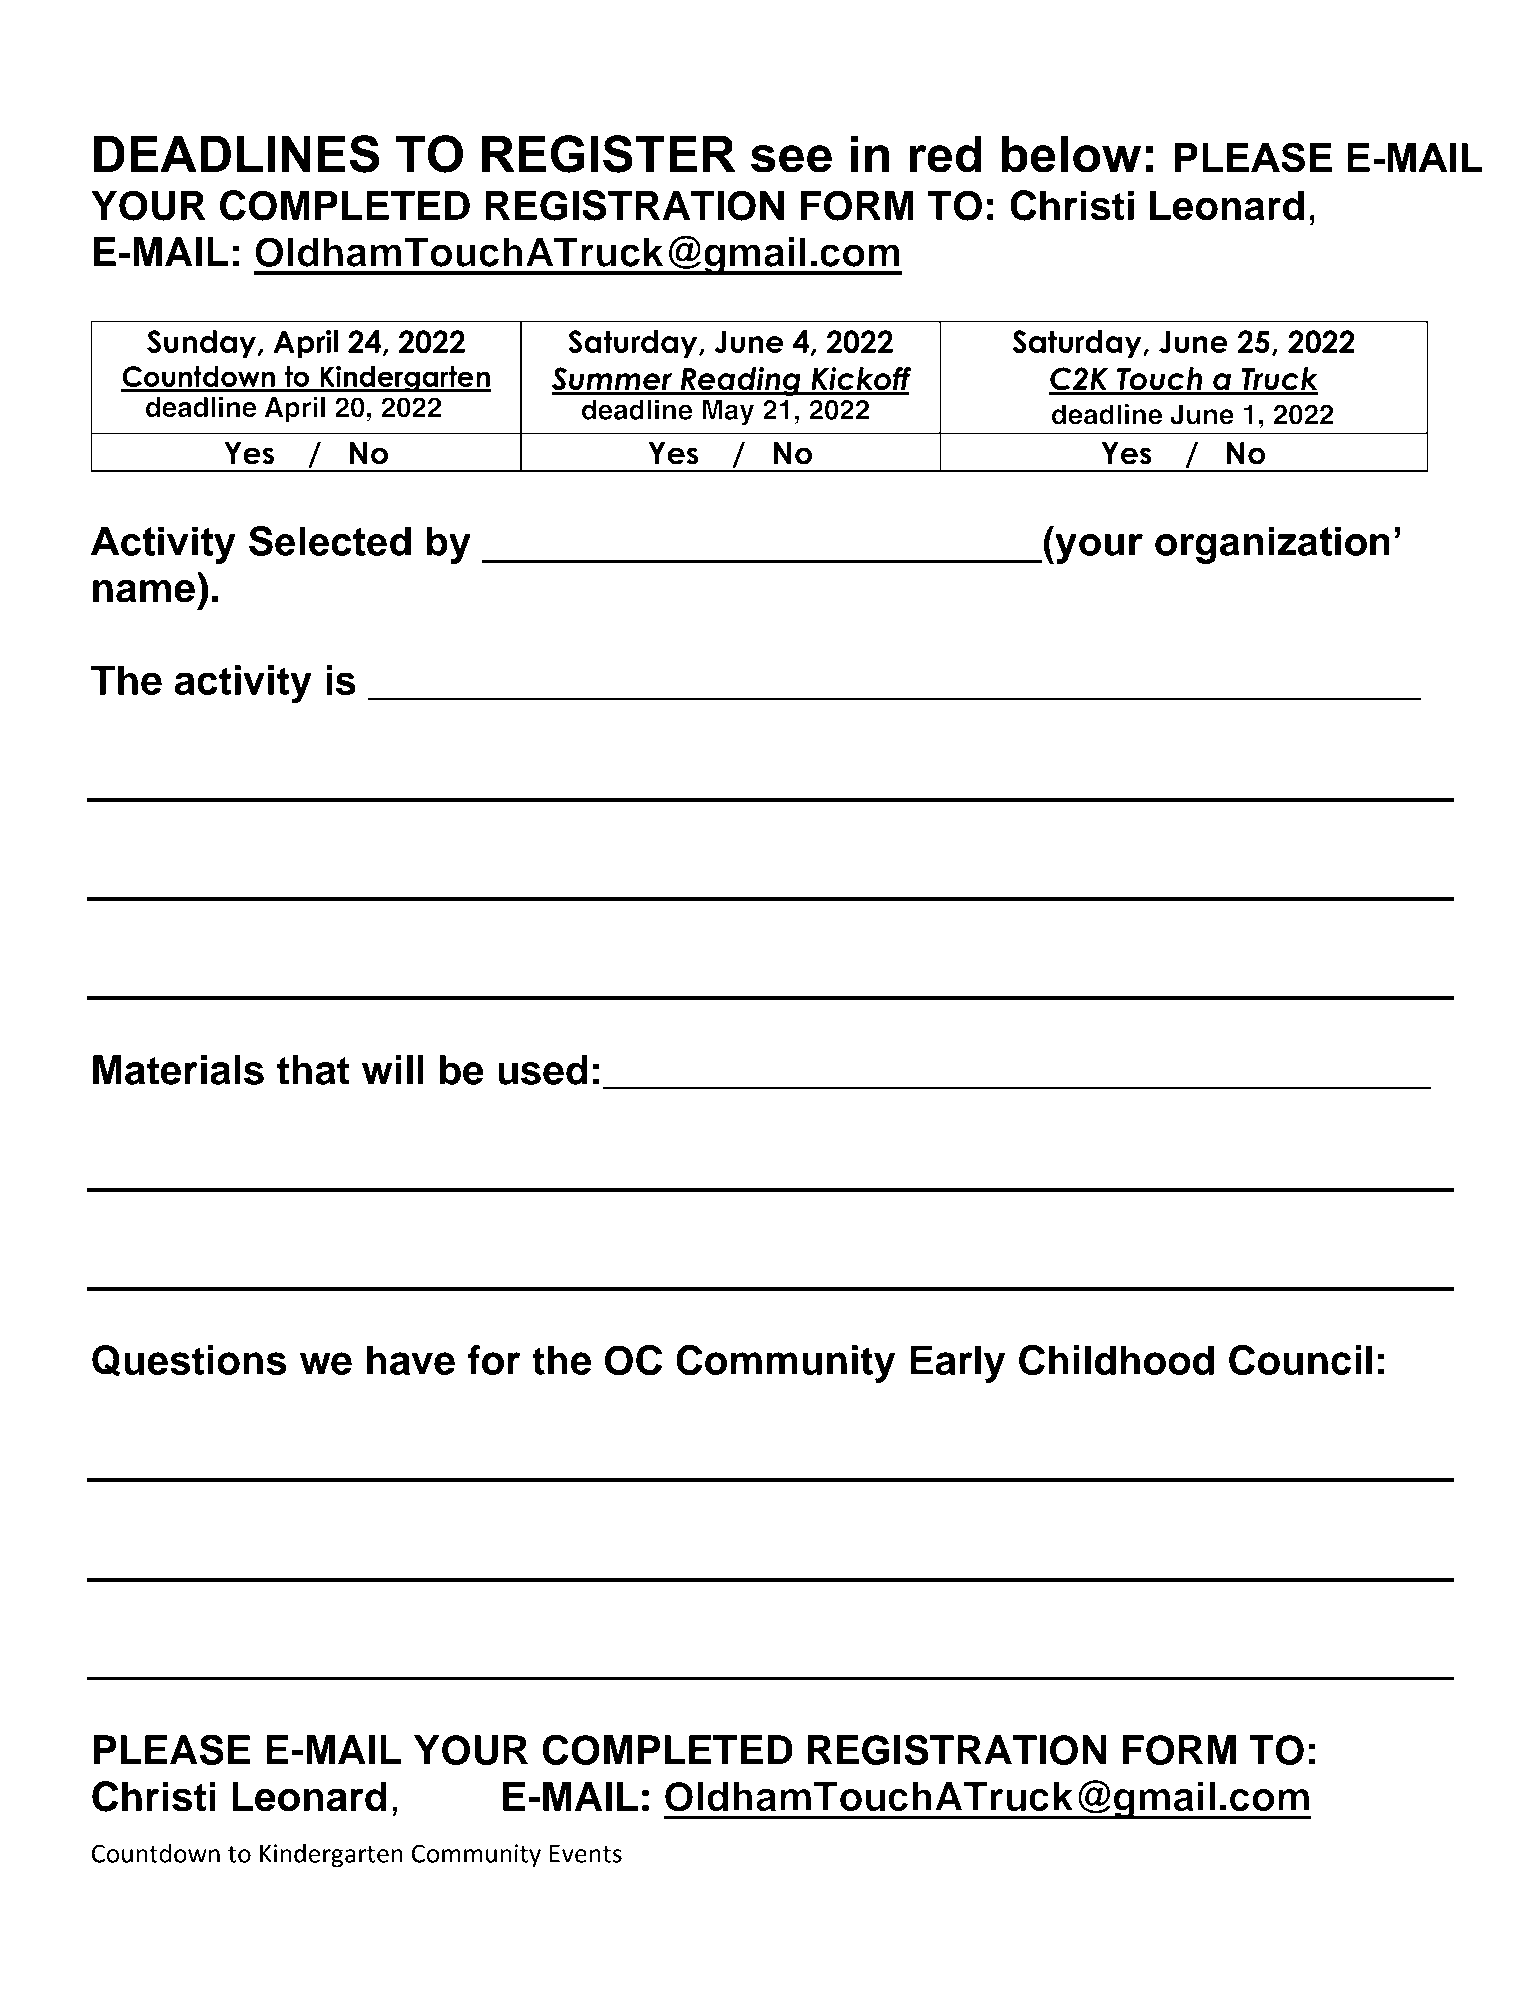 The width and height of the image is (1540, 1994). I want to click on below, so click(1071, 154).
